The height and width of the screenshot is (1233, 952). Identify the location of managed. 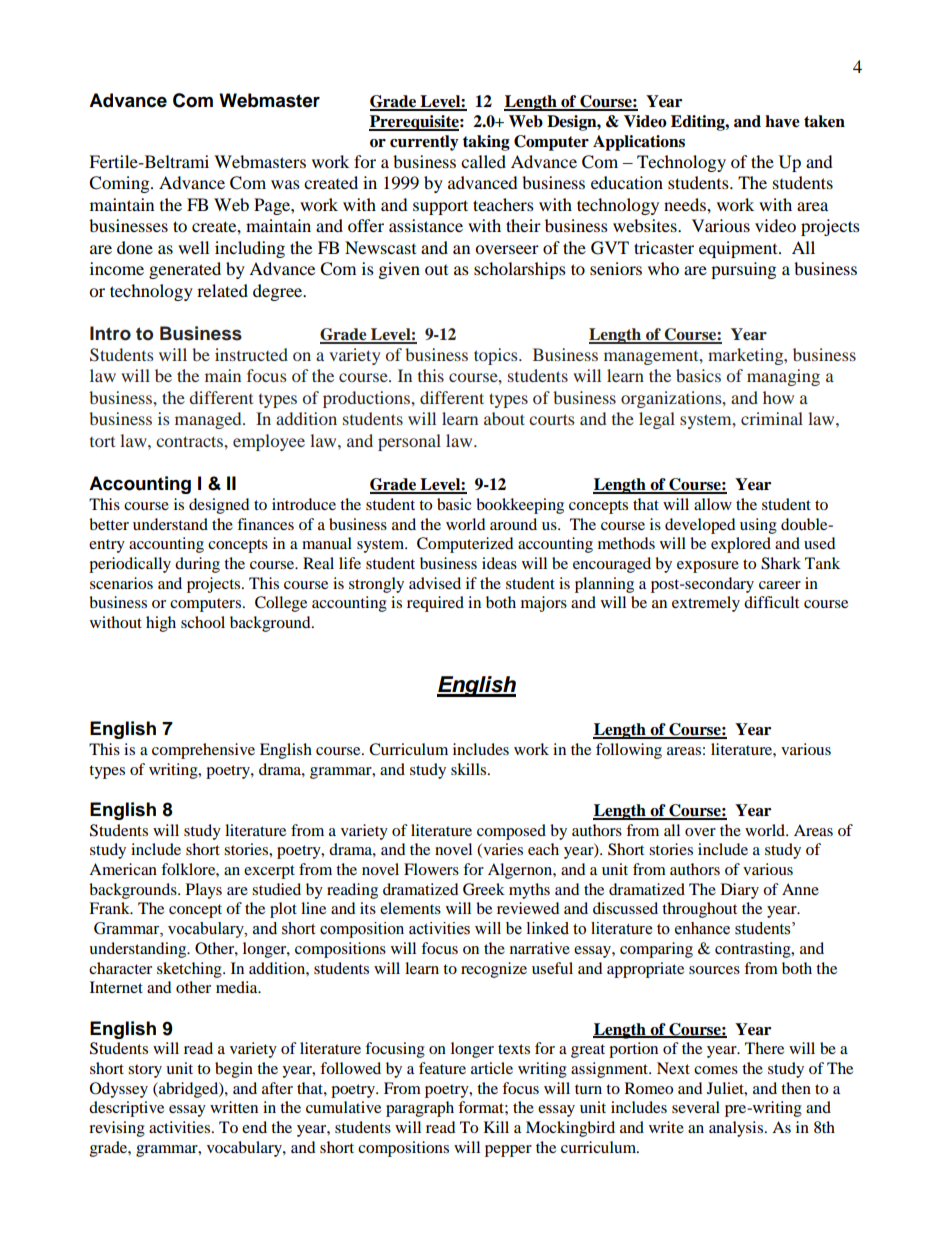
(209, 420).
